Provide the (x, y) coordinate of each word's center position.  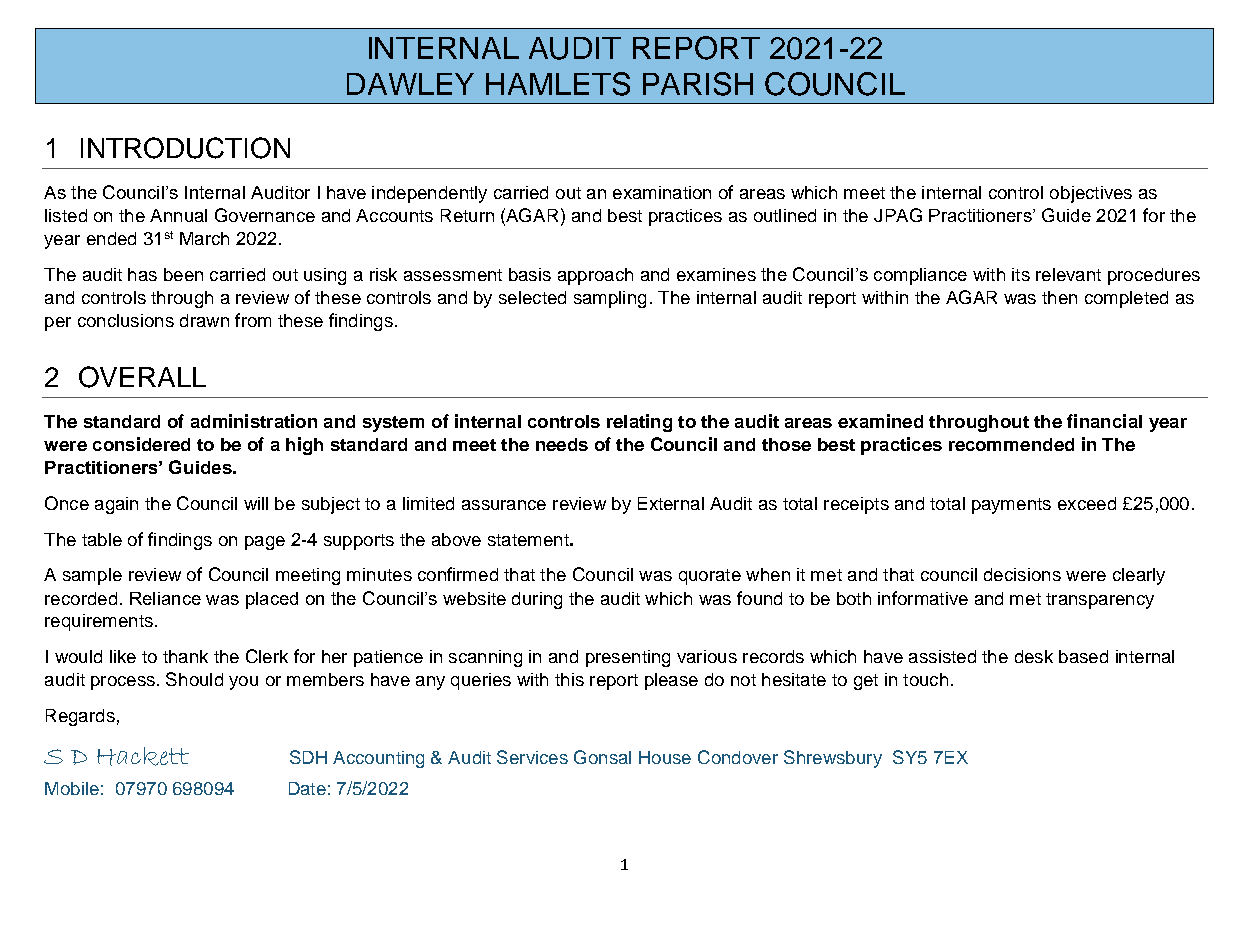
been (183, 274)
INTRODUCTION (185, 148)
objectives (1091, 194)
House (665, 757)
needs (562, 444)
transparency (1100, 601)
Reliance (165, 598)
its (1021, 274)
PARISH (698, 84)
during (537, 600)
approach (595, 276)
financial (1104, 421)
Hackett (143, 756)
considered (141, 444)
